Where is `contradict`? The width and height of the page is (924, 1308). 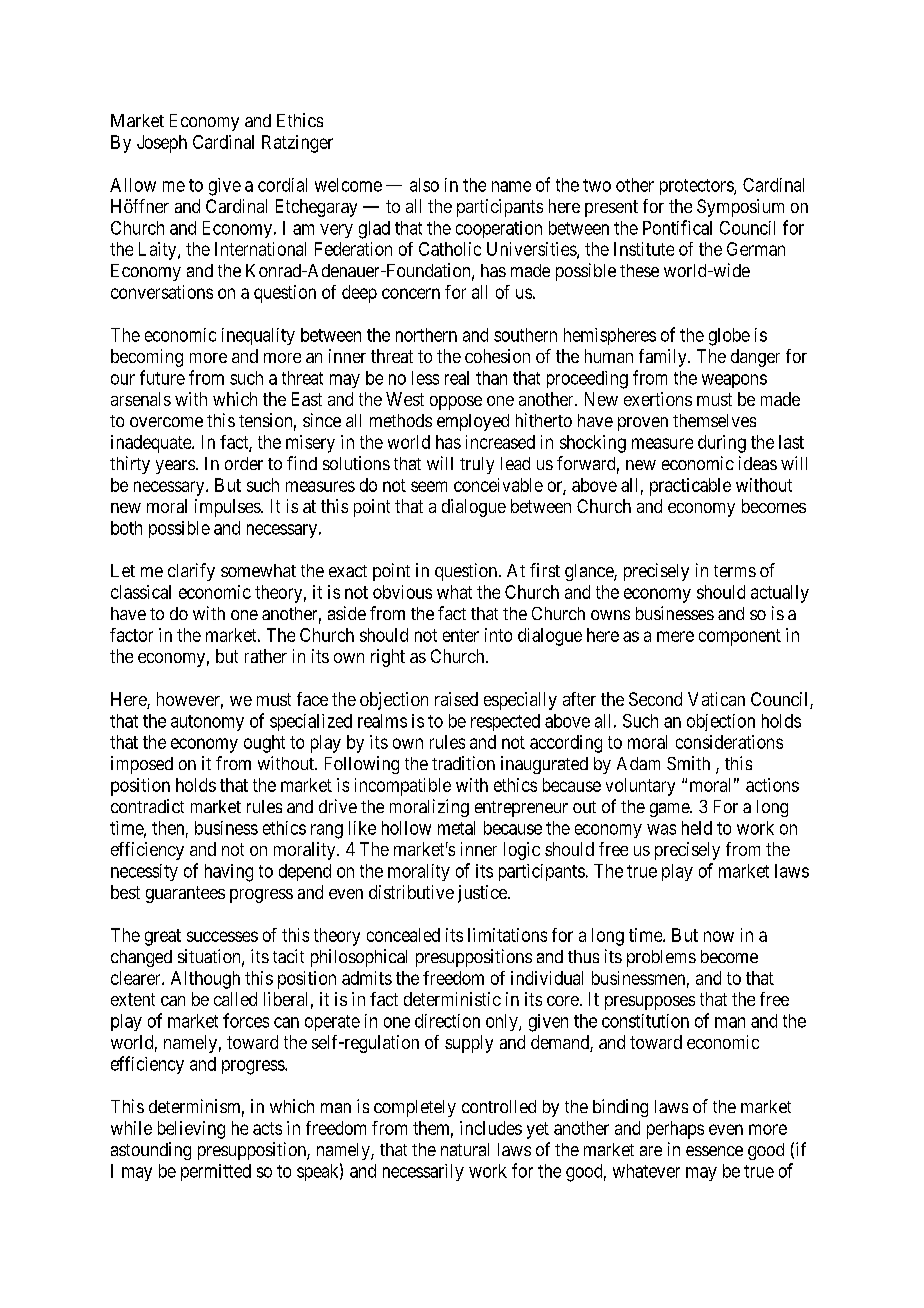
contradict is located at coordinates (147, 806).
